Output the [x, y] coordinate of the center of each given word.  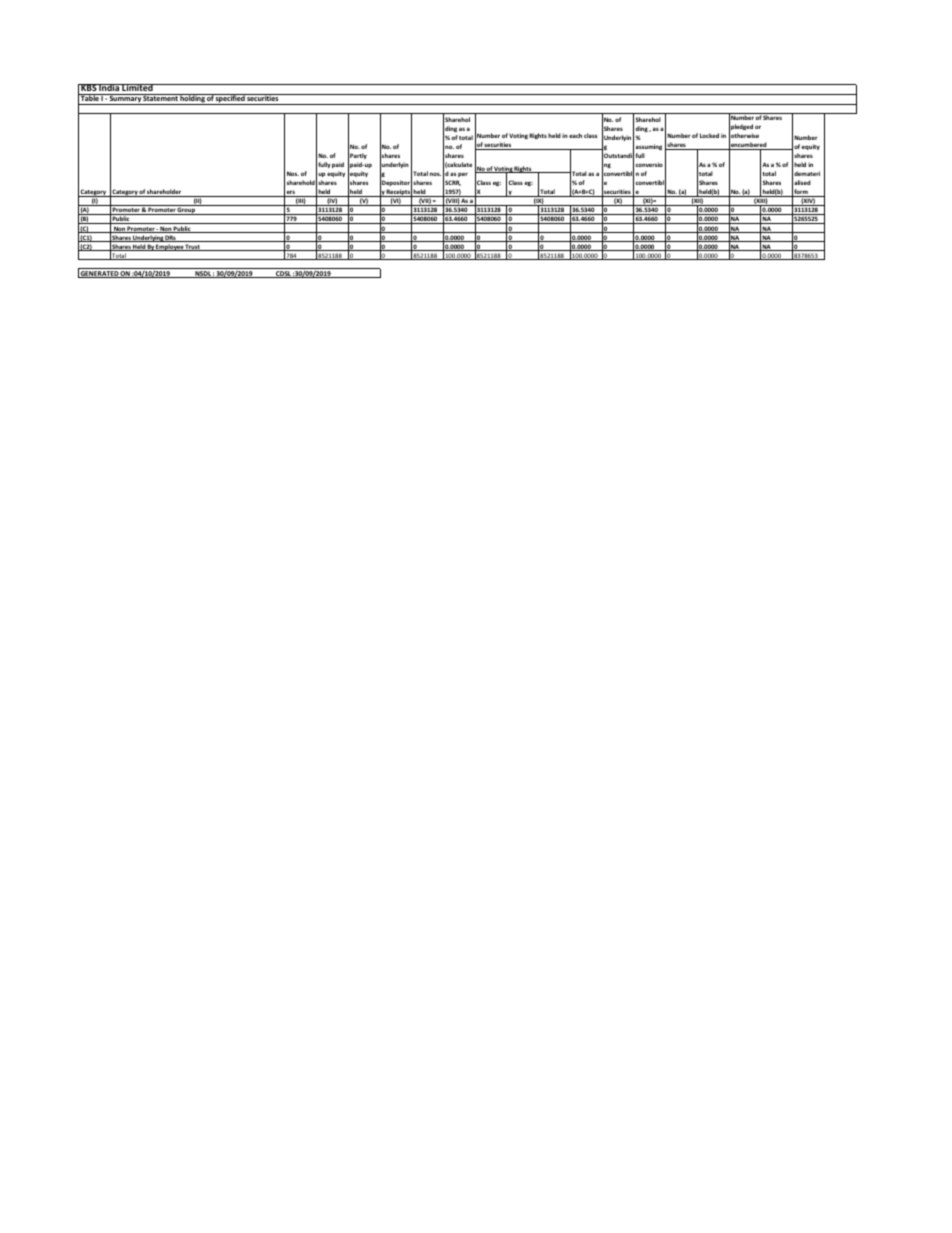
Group [187, 211]
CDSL [283, 274]
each [575, 135]
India [109, 87]
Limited [137, 87]
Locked [709, 135]
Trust [193, 247]
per [462, 176]
